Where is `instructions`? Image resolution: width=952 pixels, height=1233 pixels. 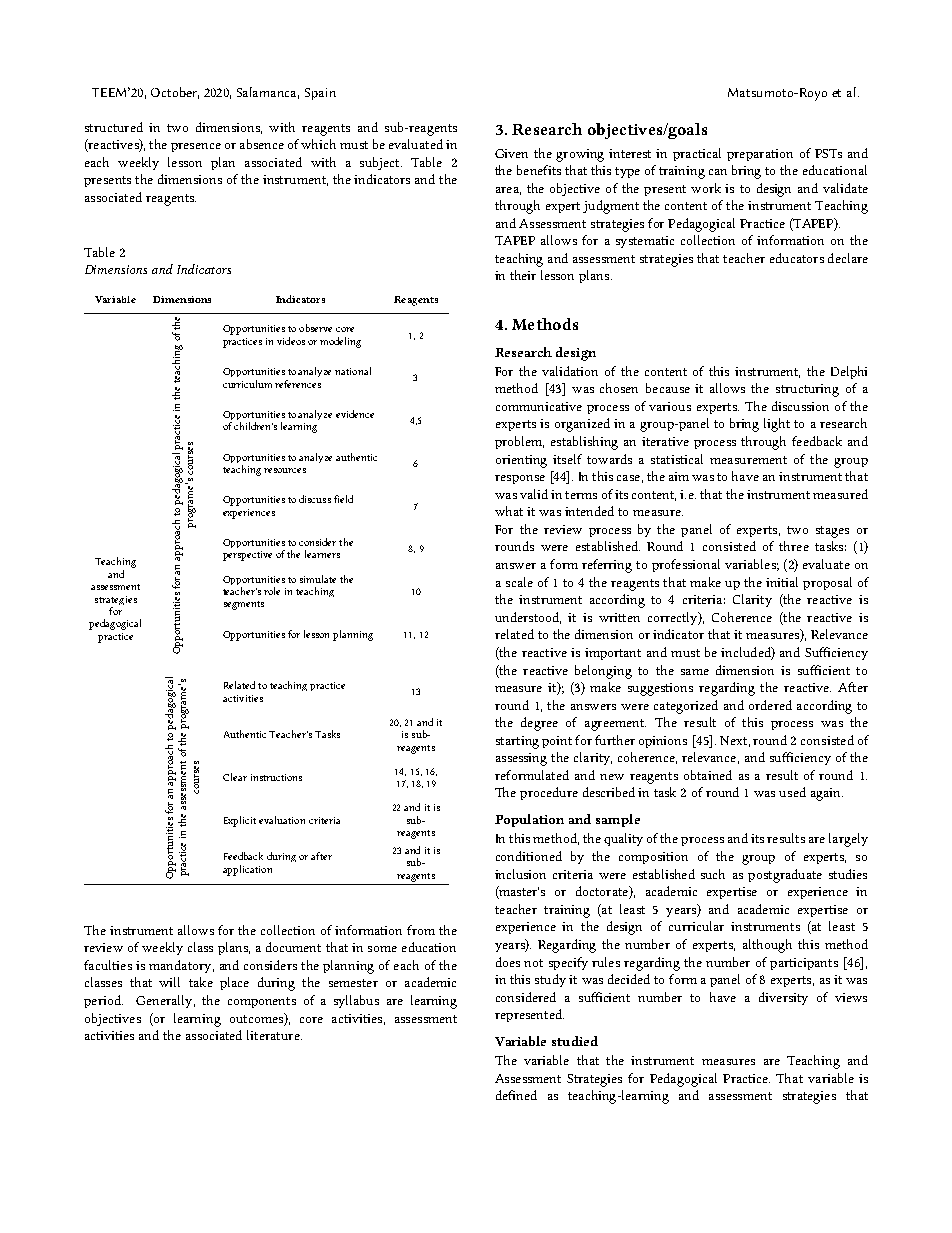
instructions is located at coordinates (276, 777).
